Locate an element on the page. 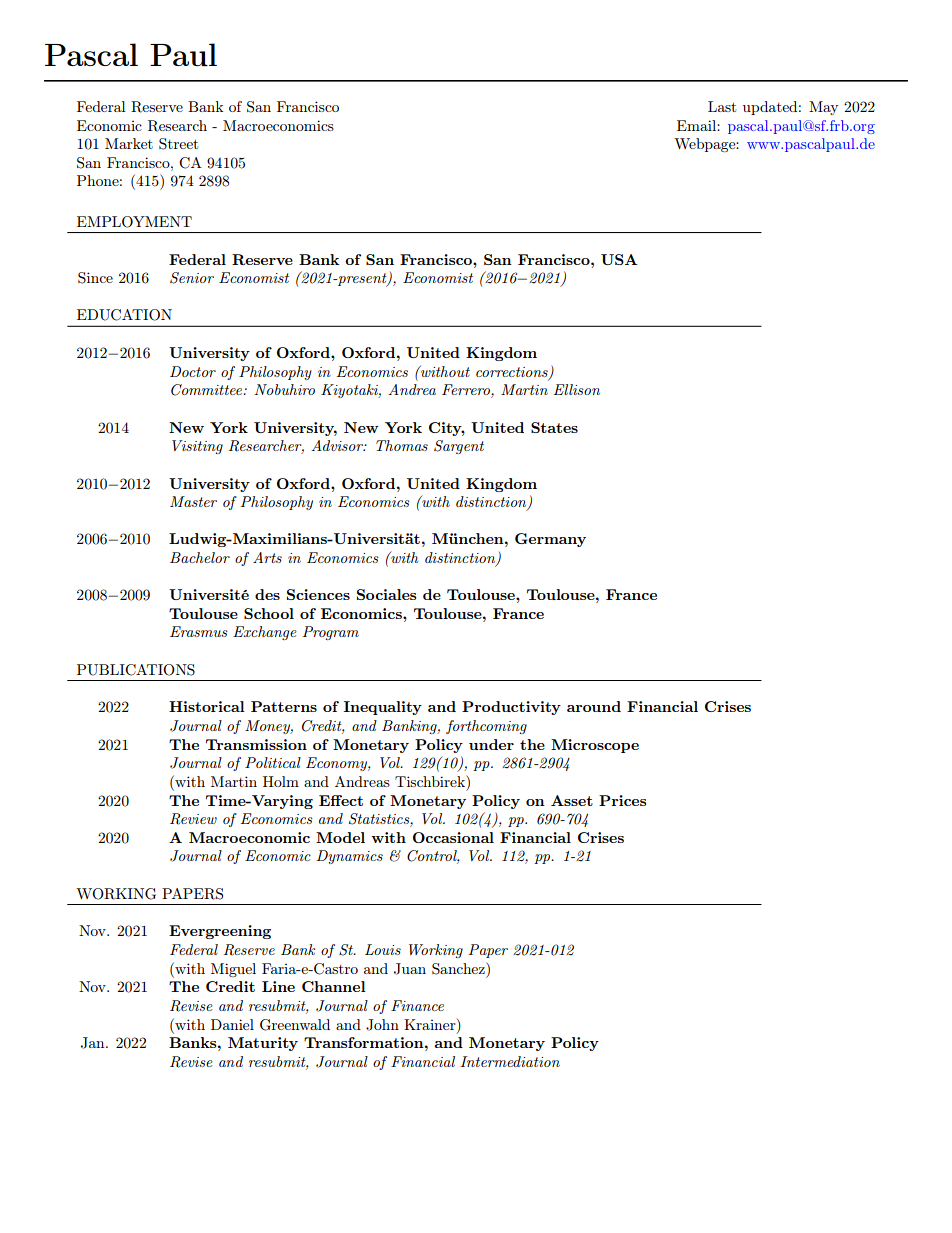 The width and height of the page is (952, 1233). corrections is located at coordinates (513, 373).
